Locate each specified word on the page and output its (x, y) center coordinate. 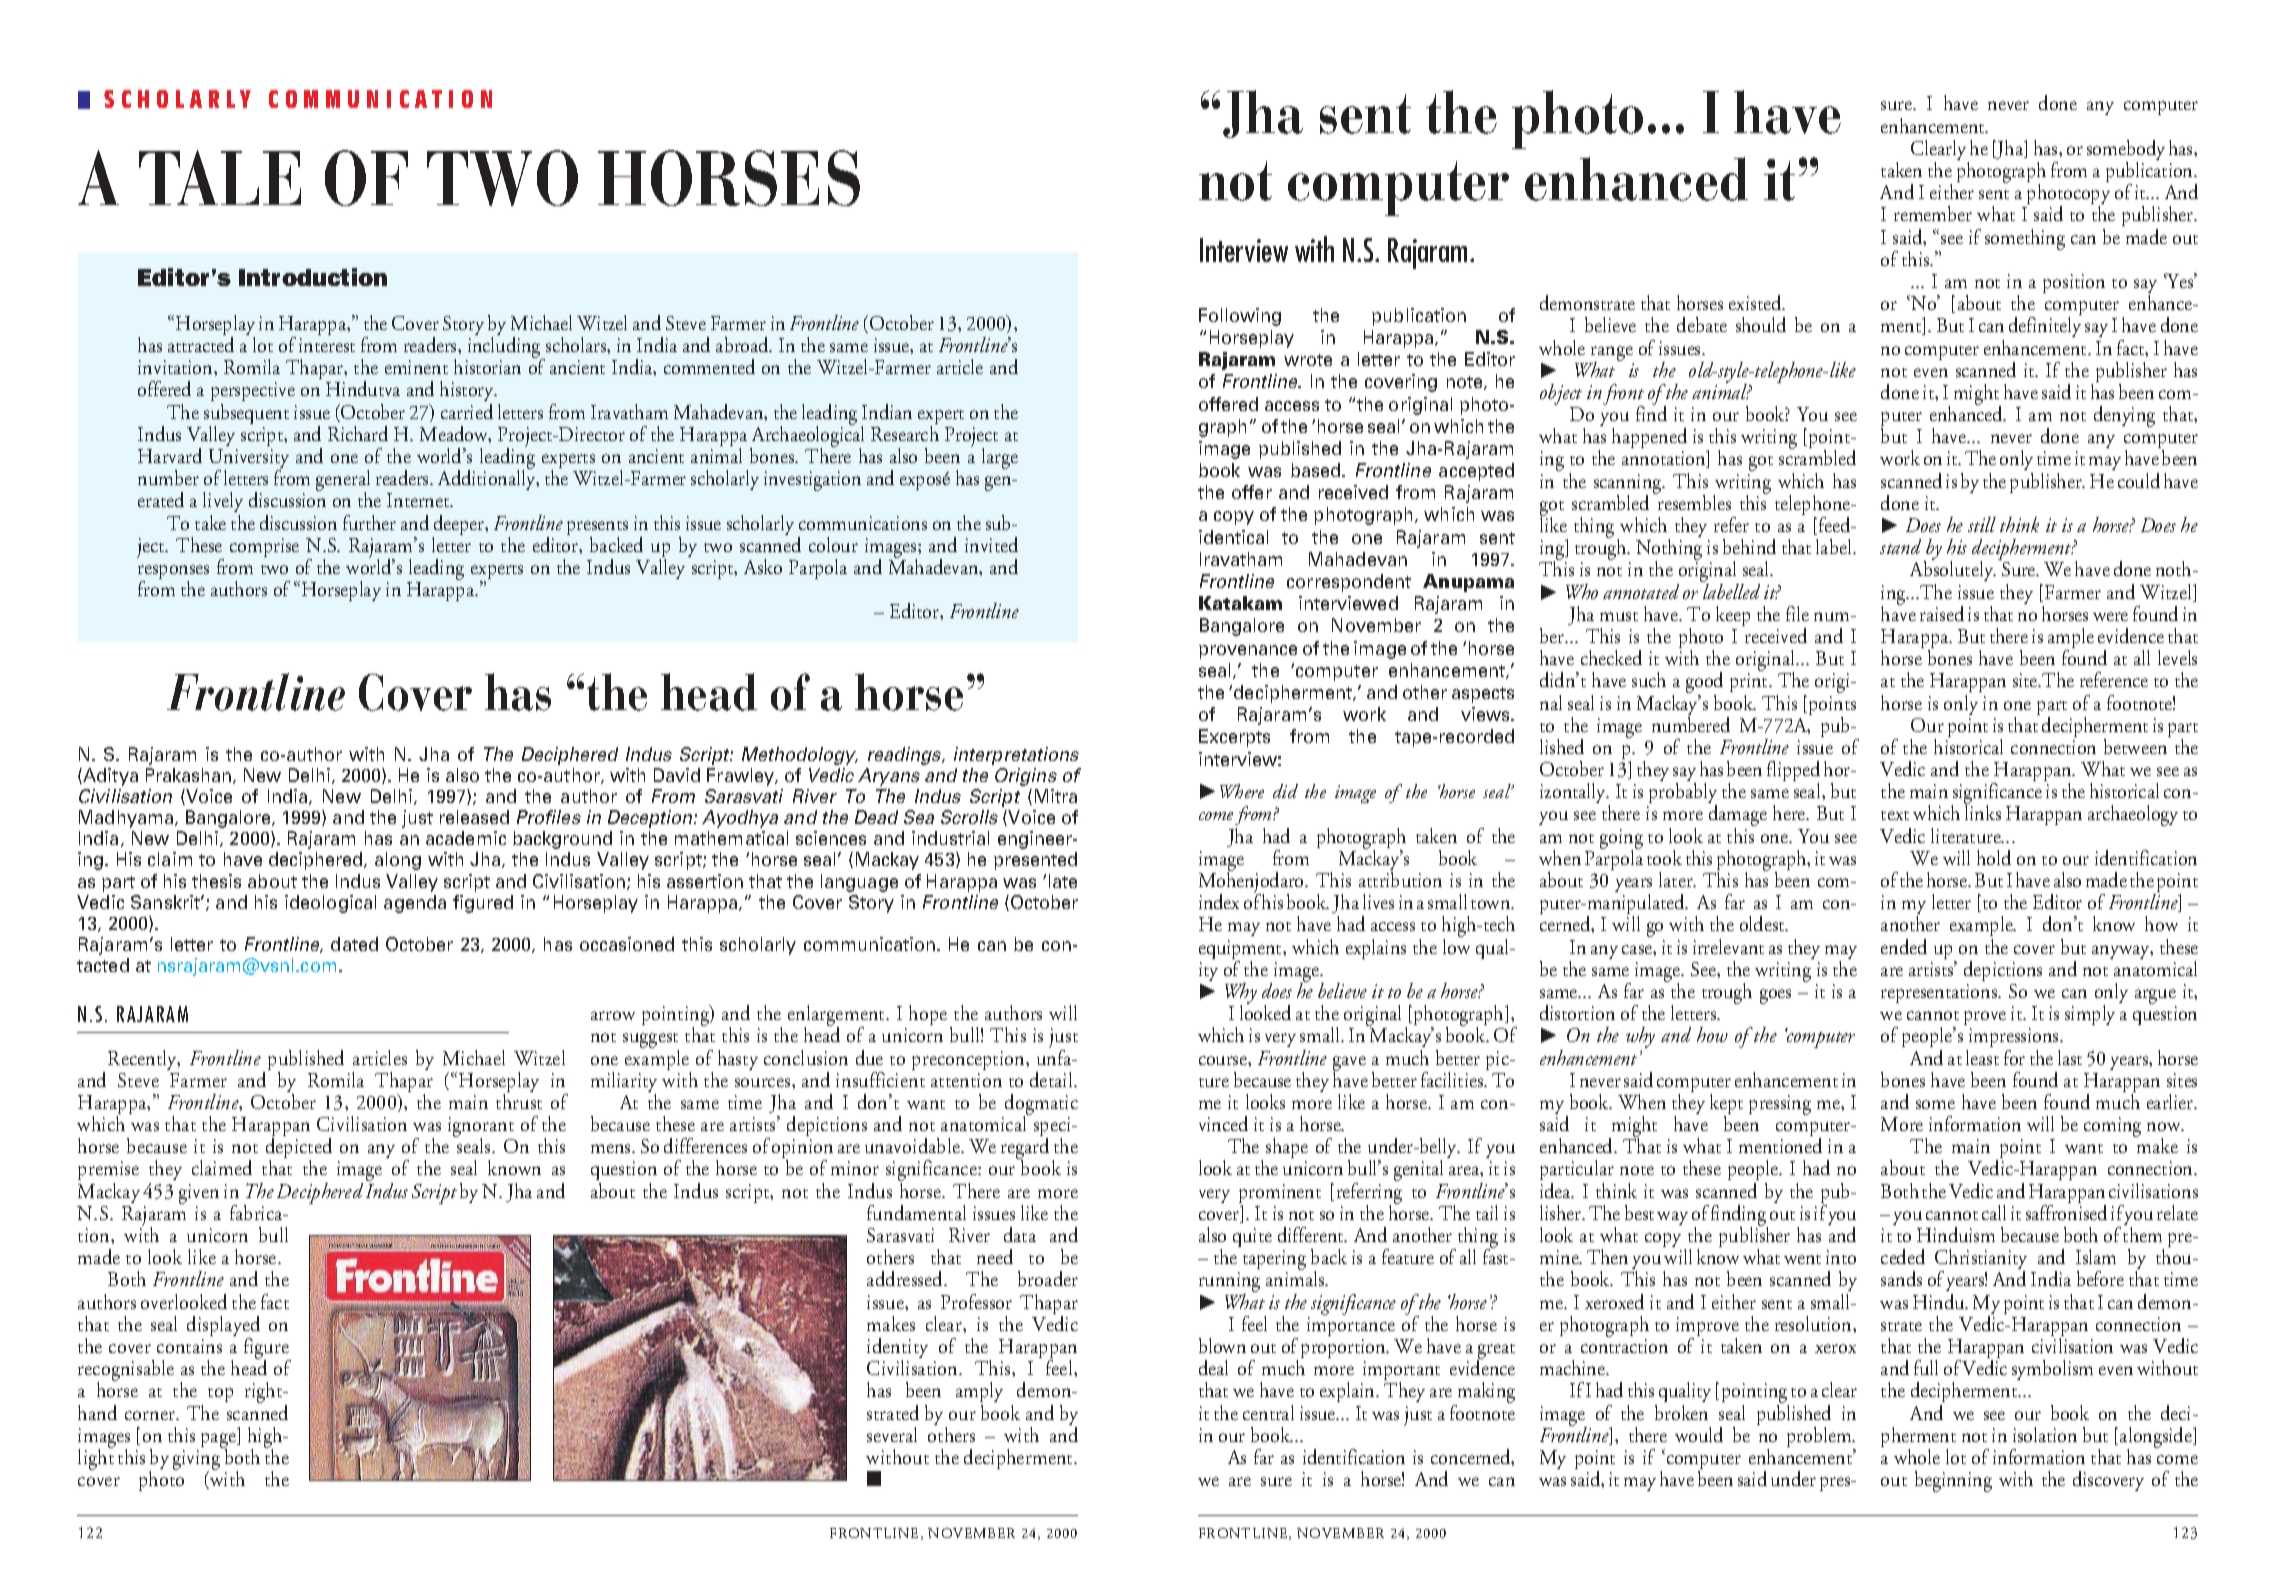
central (1268, 1412)
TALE (220, 177)
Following (1240, 317)
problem (1820, 1438)
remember (1933, 213)
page (219, 1441)
